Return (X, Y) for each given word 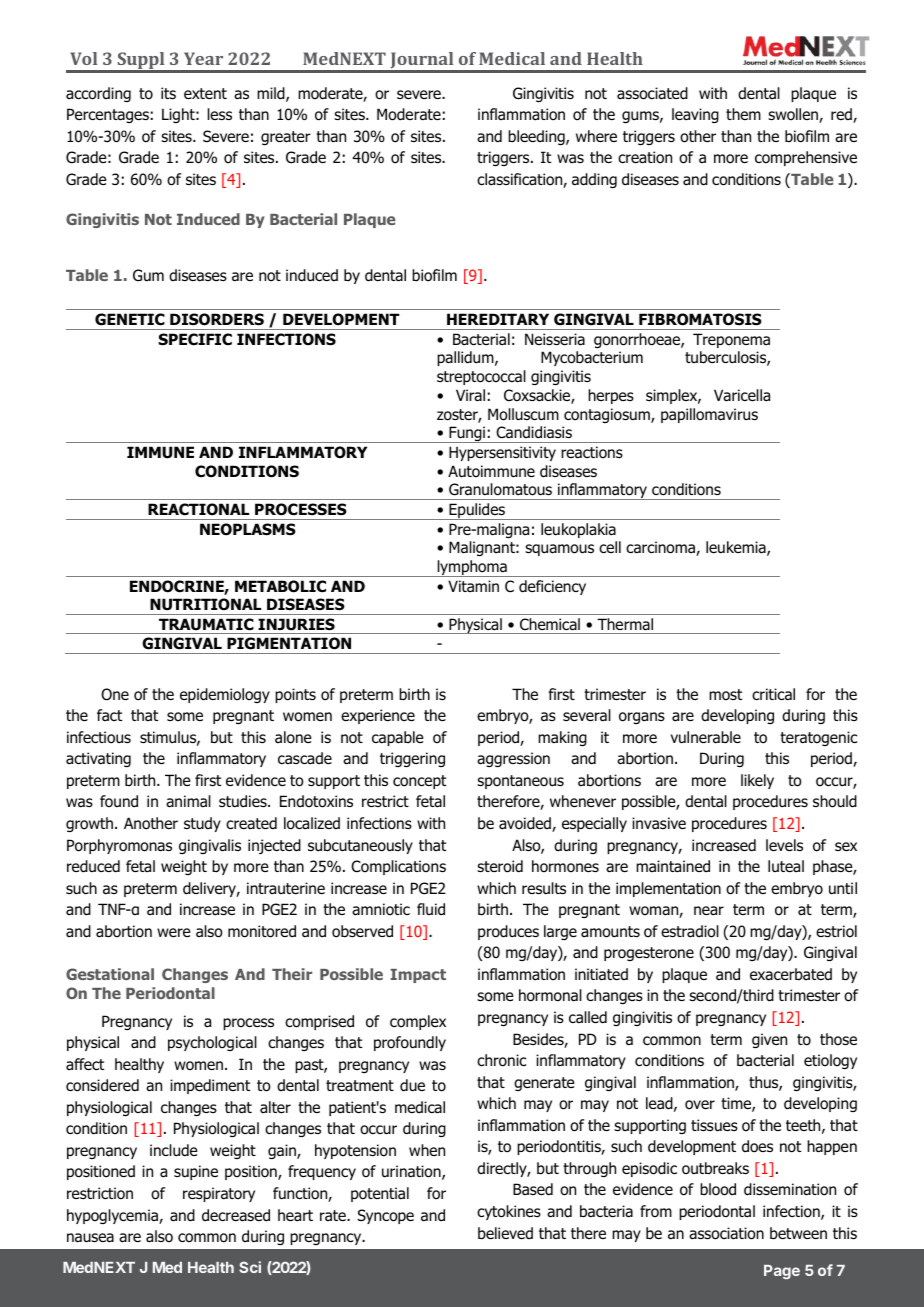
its (168, 93)
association (726, 1233)
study (202, 824)
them (743, 114)
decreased (236, 1215)
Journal (422, 62)
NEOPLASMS (248, 529)
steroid (500, 866)
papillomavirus (709, 415)
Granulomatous (500, 489)
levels (784, 845)
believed (505, 1233)
